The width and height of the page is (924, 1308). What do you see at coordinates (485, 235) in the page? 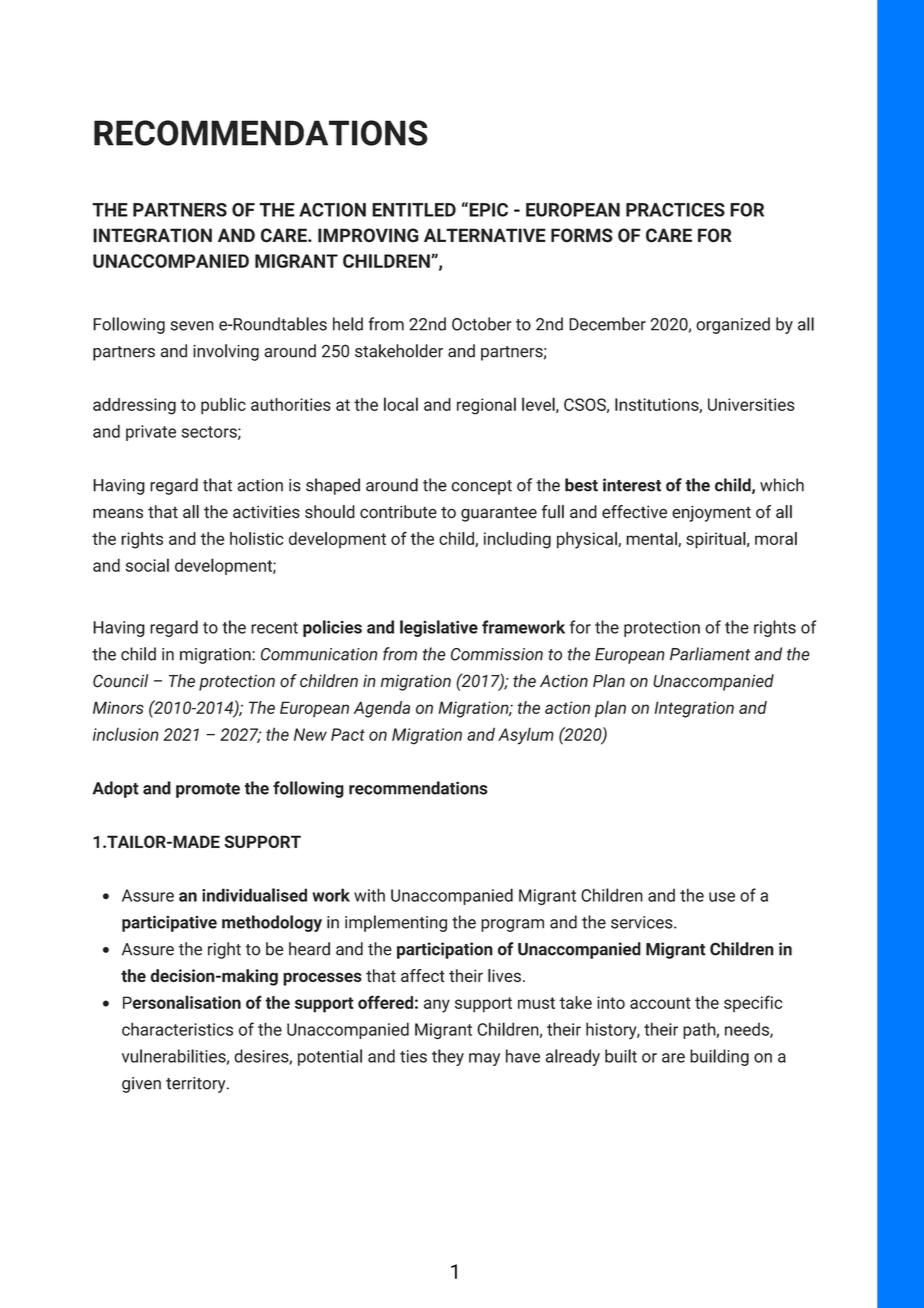
I see `ALTERNATIVE` at bounding box center [485, 235].
